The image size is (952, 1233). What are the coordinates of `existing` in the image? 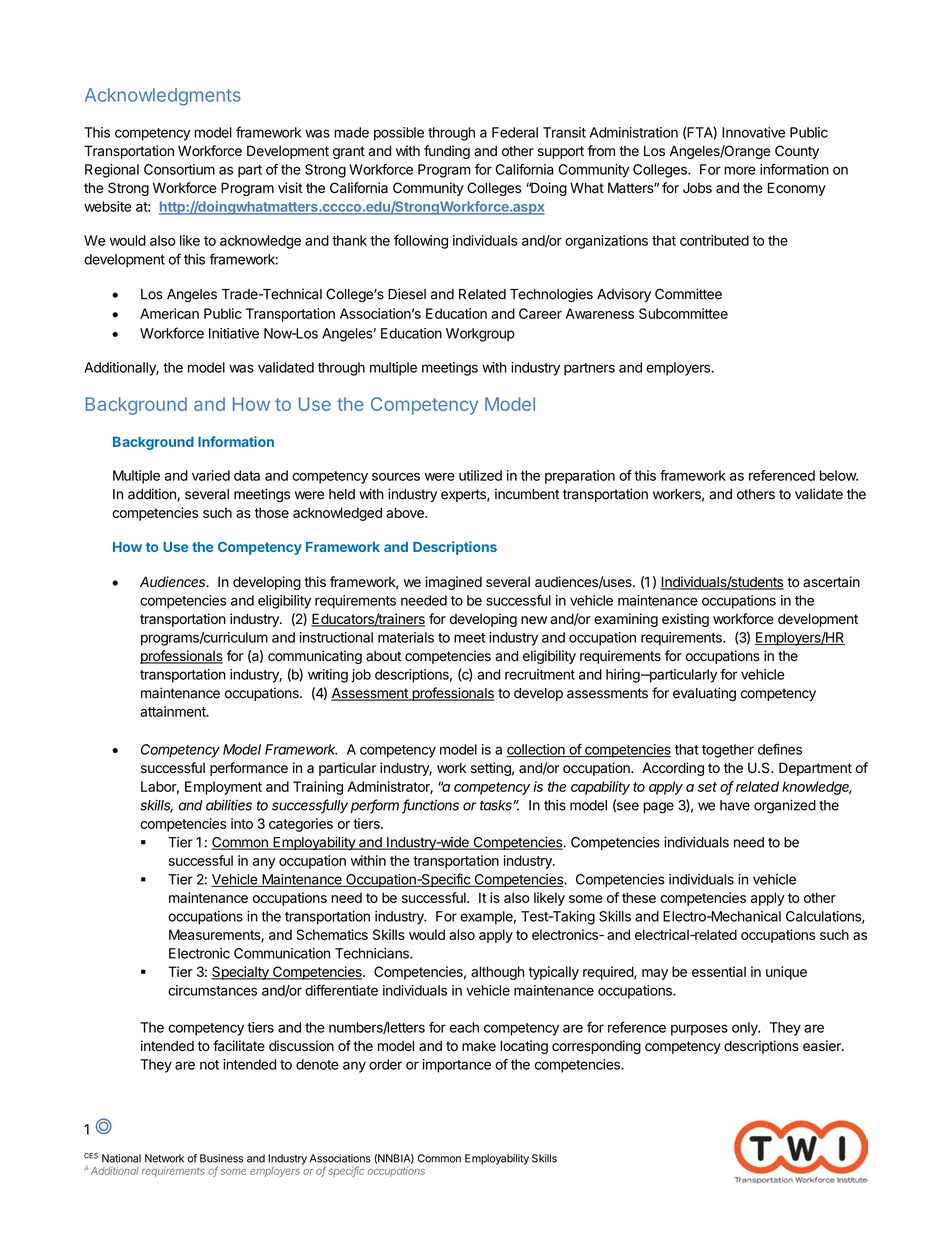 It's located at (685, 620).
